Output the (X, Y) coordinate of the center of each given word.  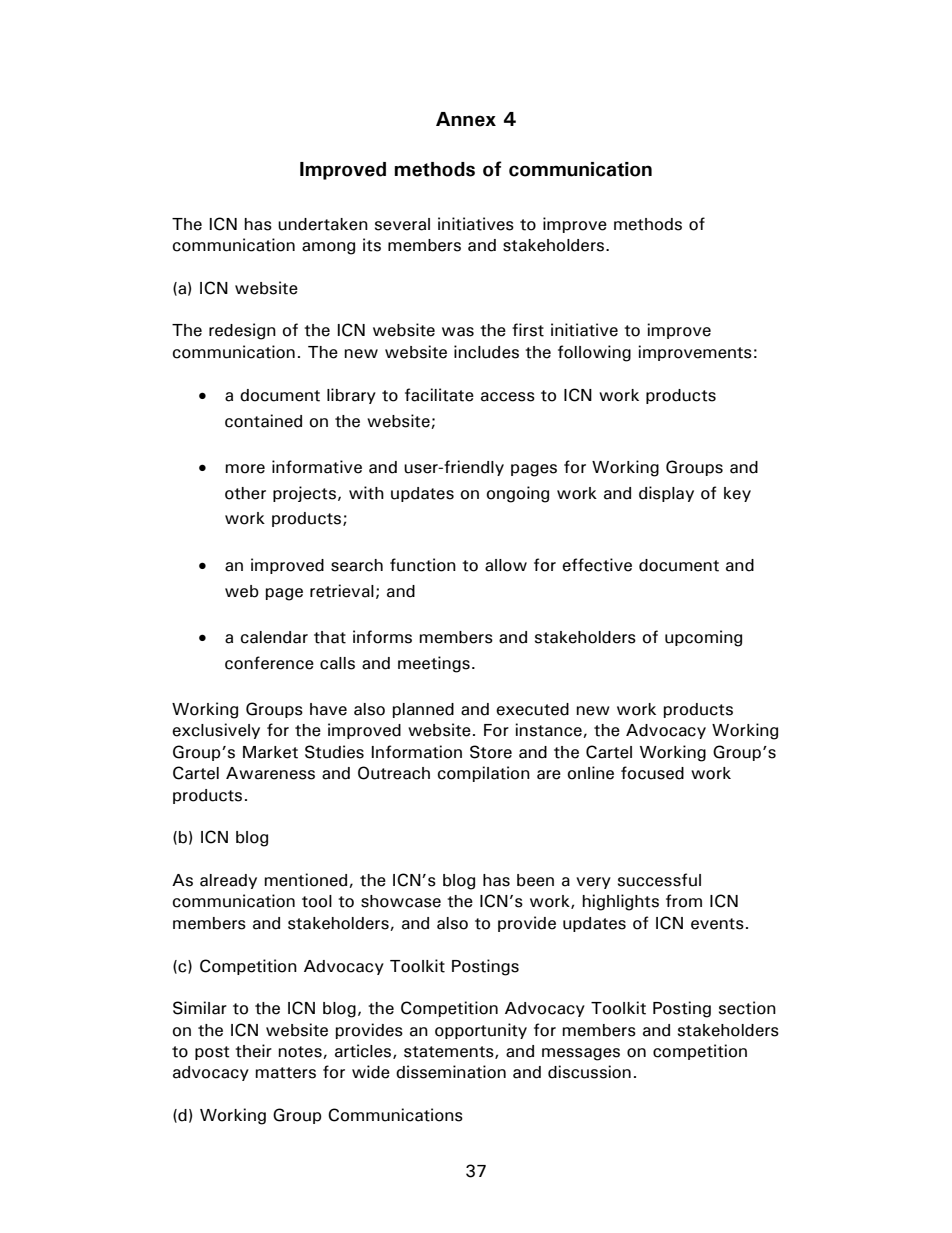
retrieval (342, 591)
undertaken (323, 224)
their (253, 1051)
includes (486, 352)
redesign (242, 331)
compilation (484, 774)
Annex (466, 119)
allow (506, 565)
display (666, 494)
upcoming (703, 638)
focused (652, 773)
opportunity (481, 1031)
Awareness (270, 773)
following (594, 353)
